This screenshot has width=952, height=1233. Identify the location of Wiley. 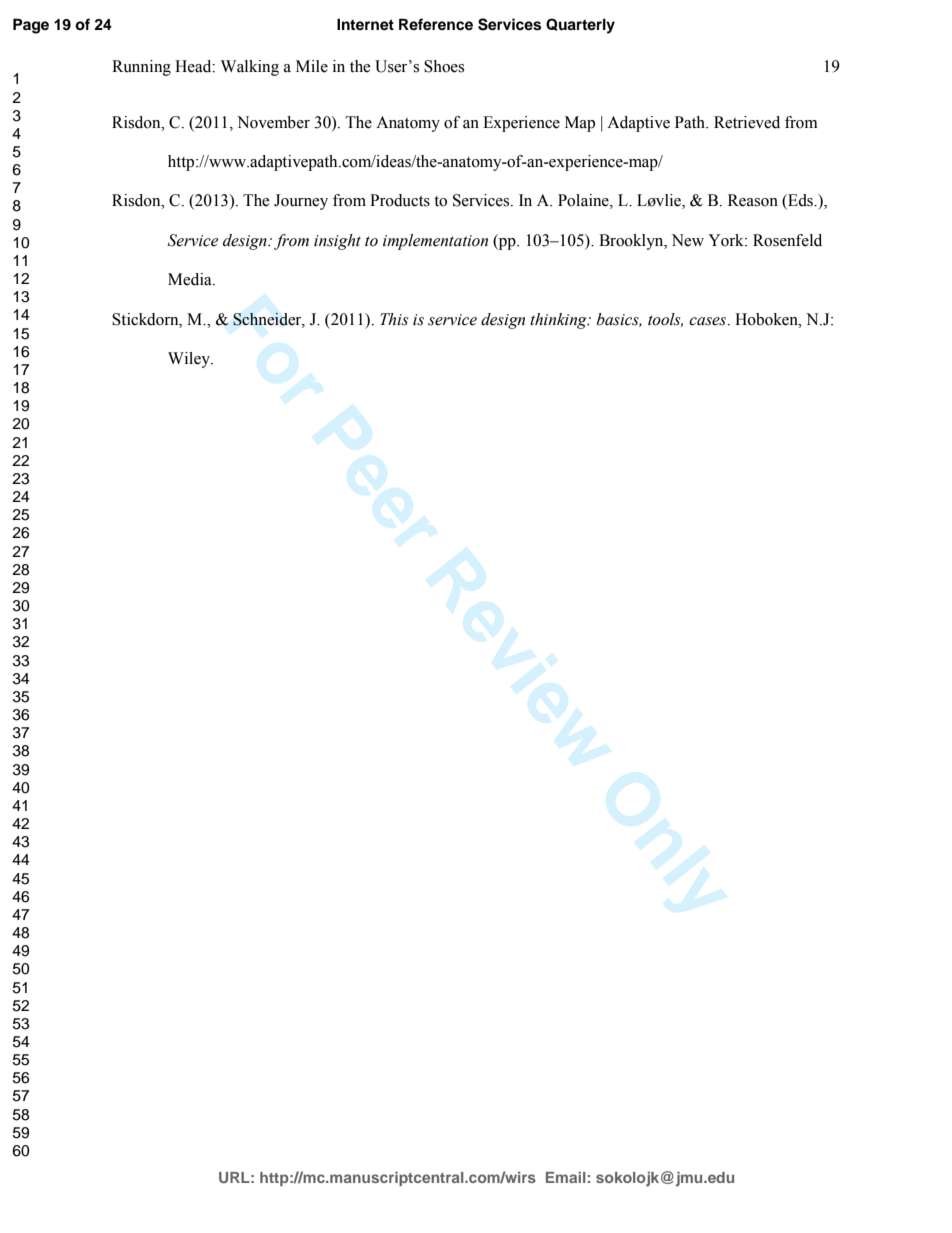
(190, 360).
